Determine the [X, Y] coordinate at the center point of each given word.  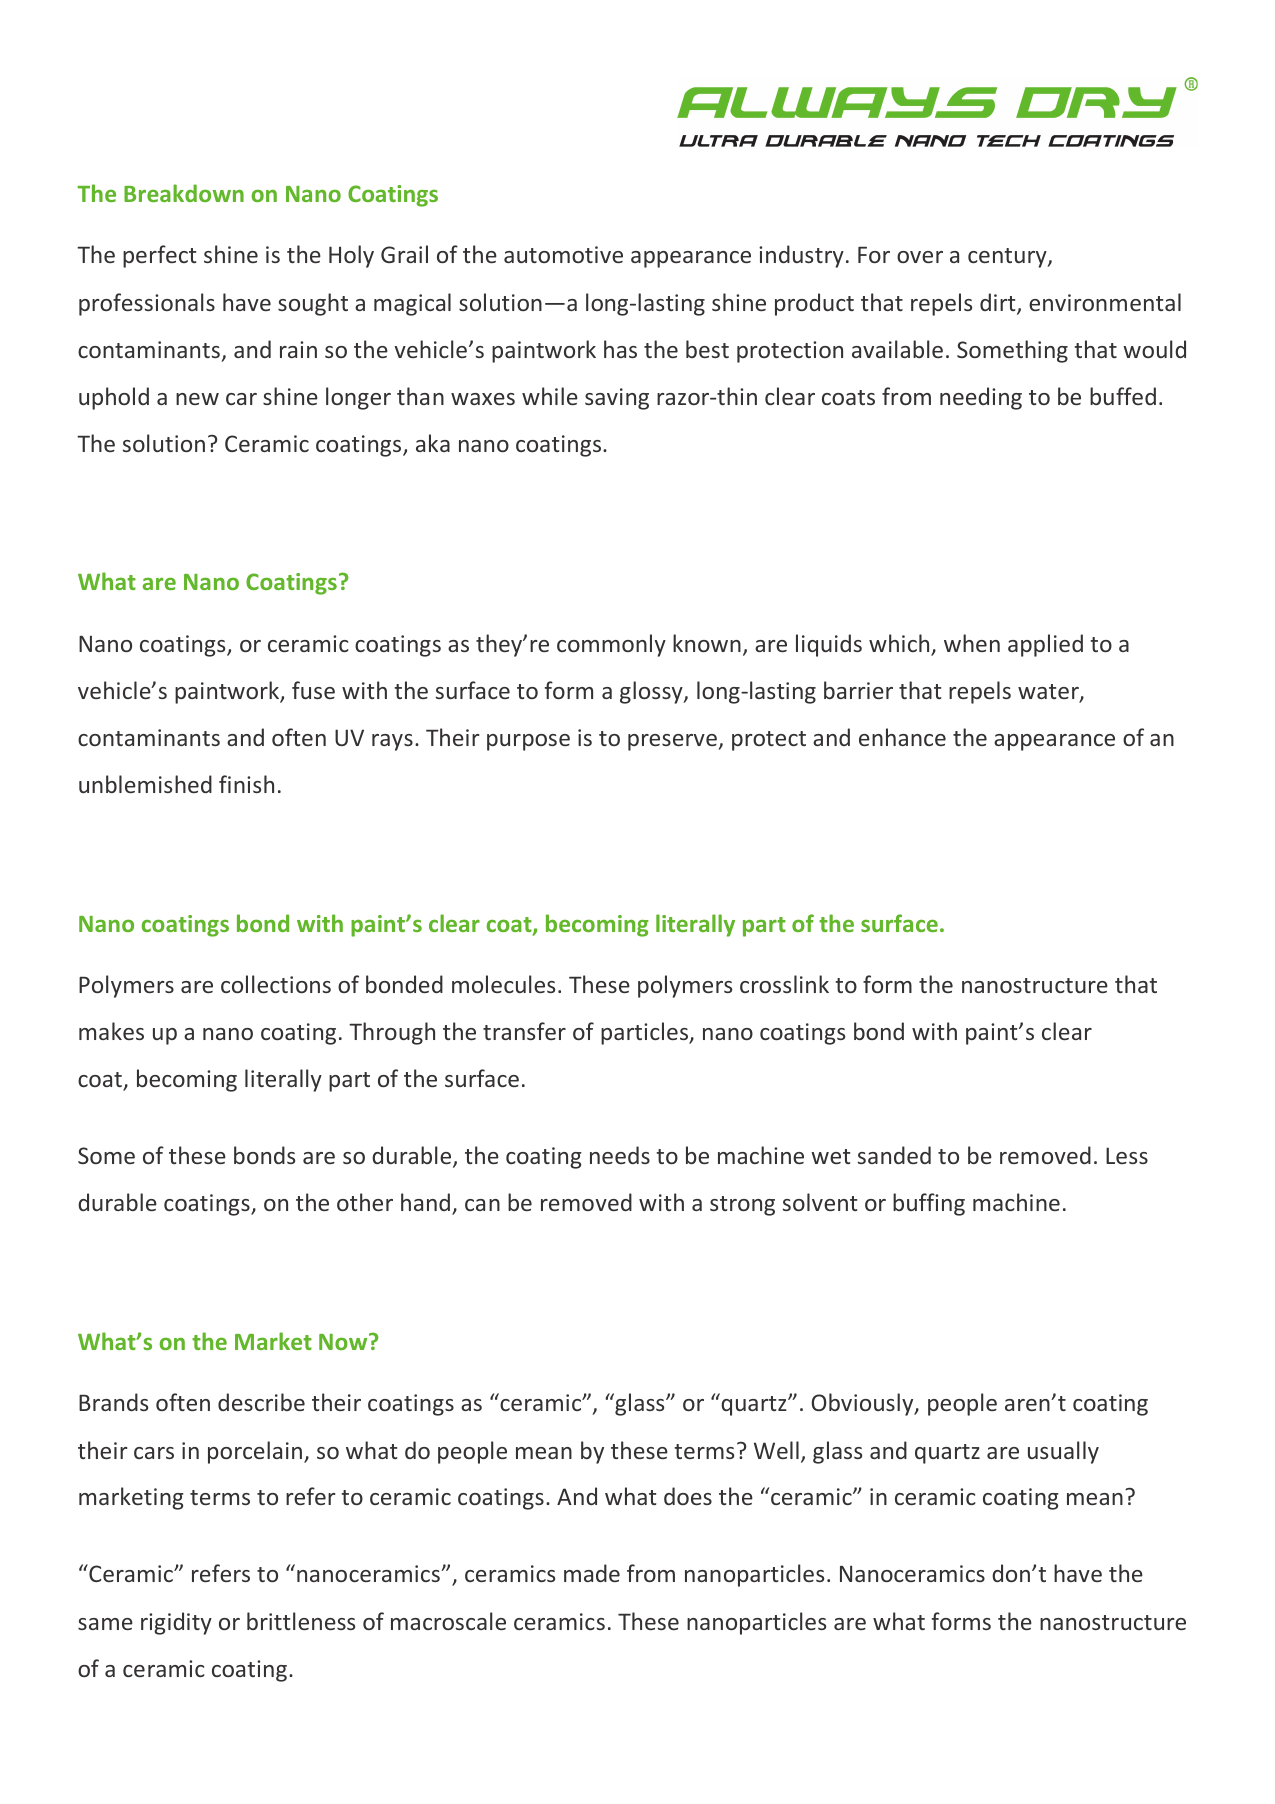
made [592, 1573]
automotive [563, 254]
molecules [503, 984]
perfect [159, 256]
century [1008, 258]
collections [276, 984]
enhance [902, 737]
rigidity [176, 1623]
